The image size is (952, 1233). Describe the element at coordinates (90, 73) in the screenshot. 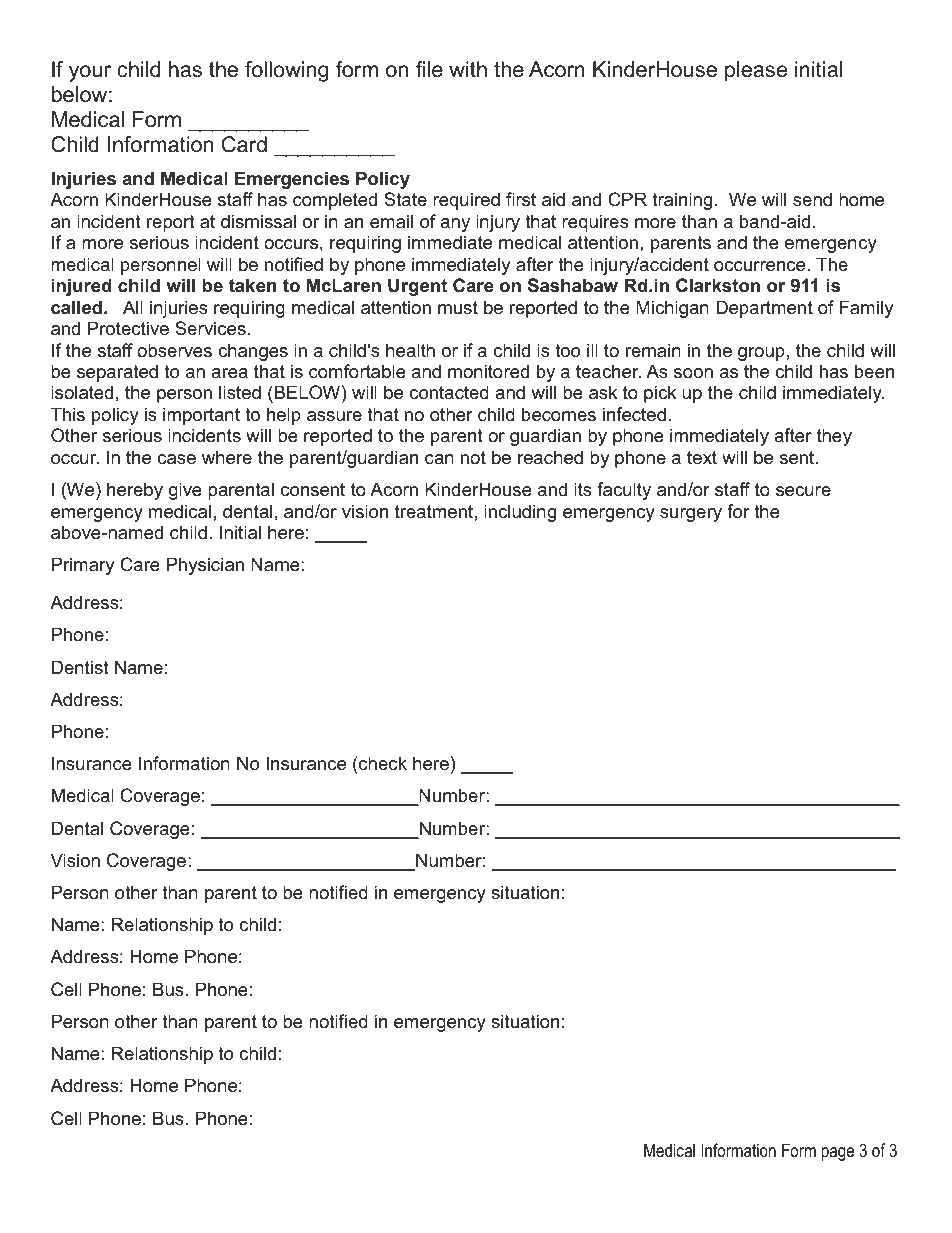

I see `your` at that location.
